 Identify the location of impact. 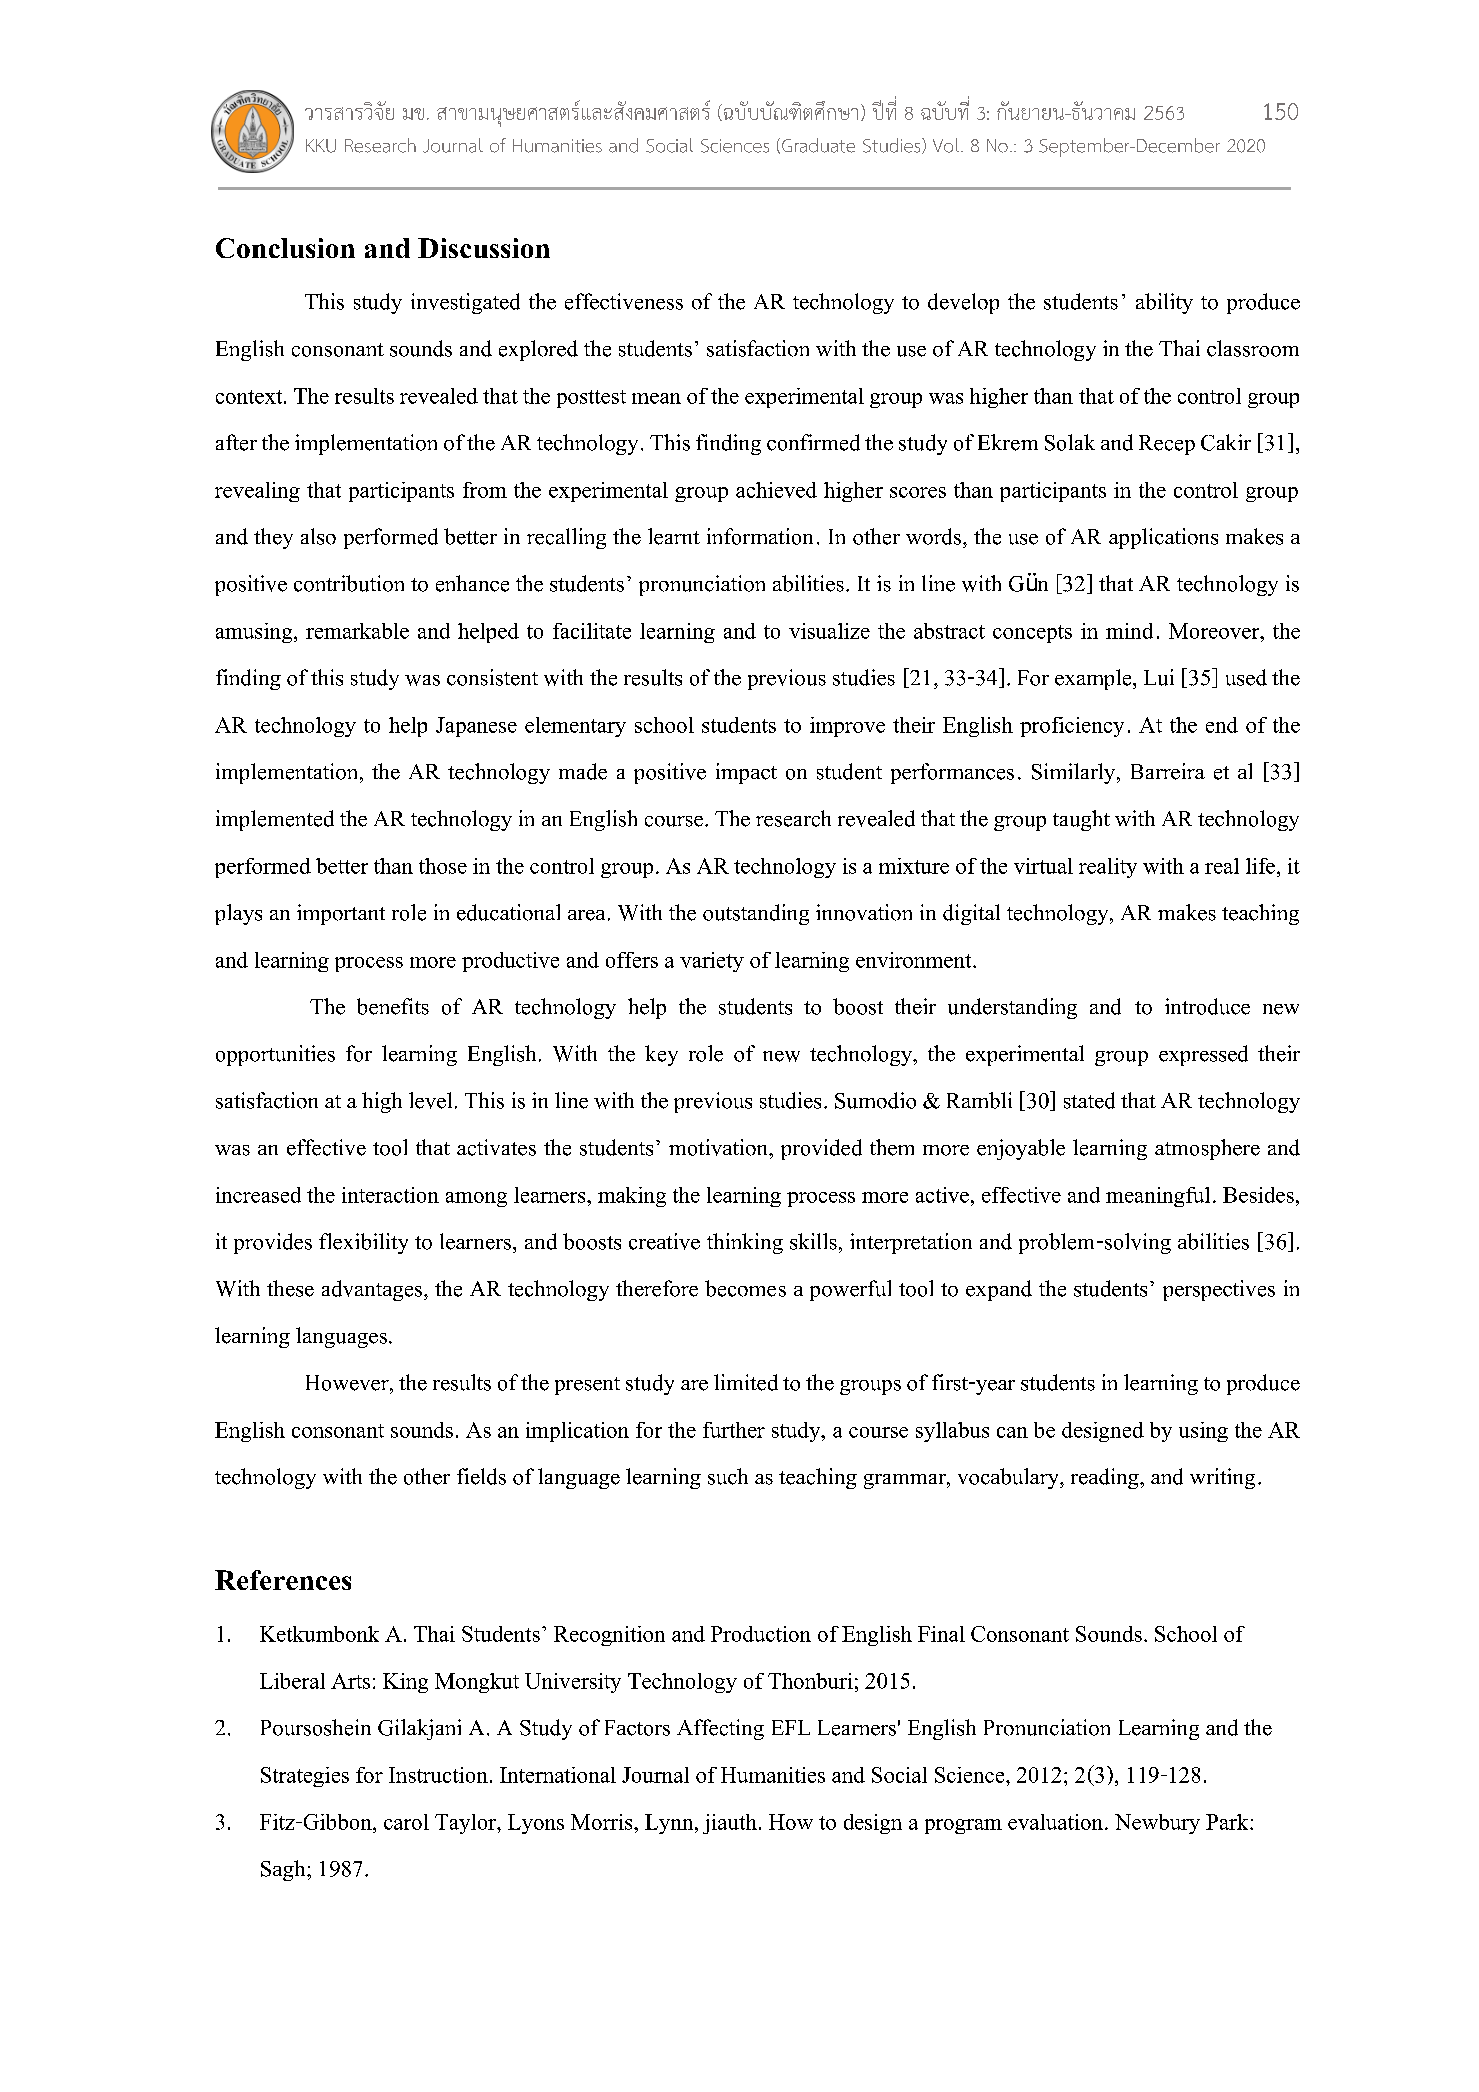
(746, 773).
